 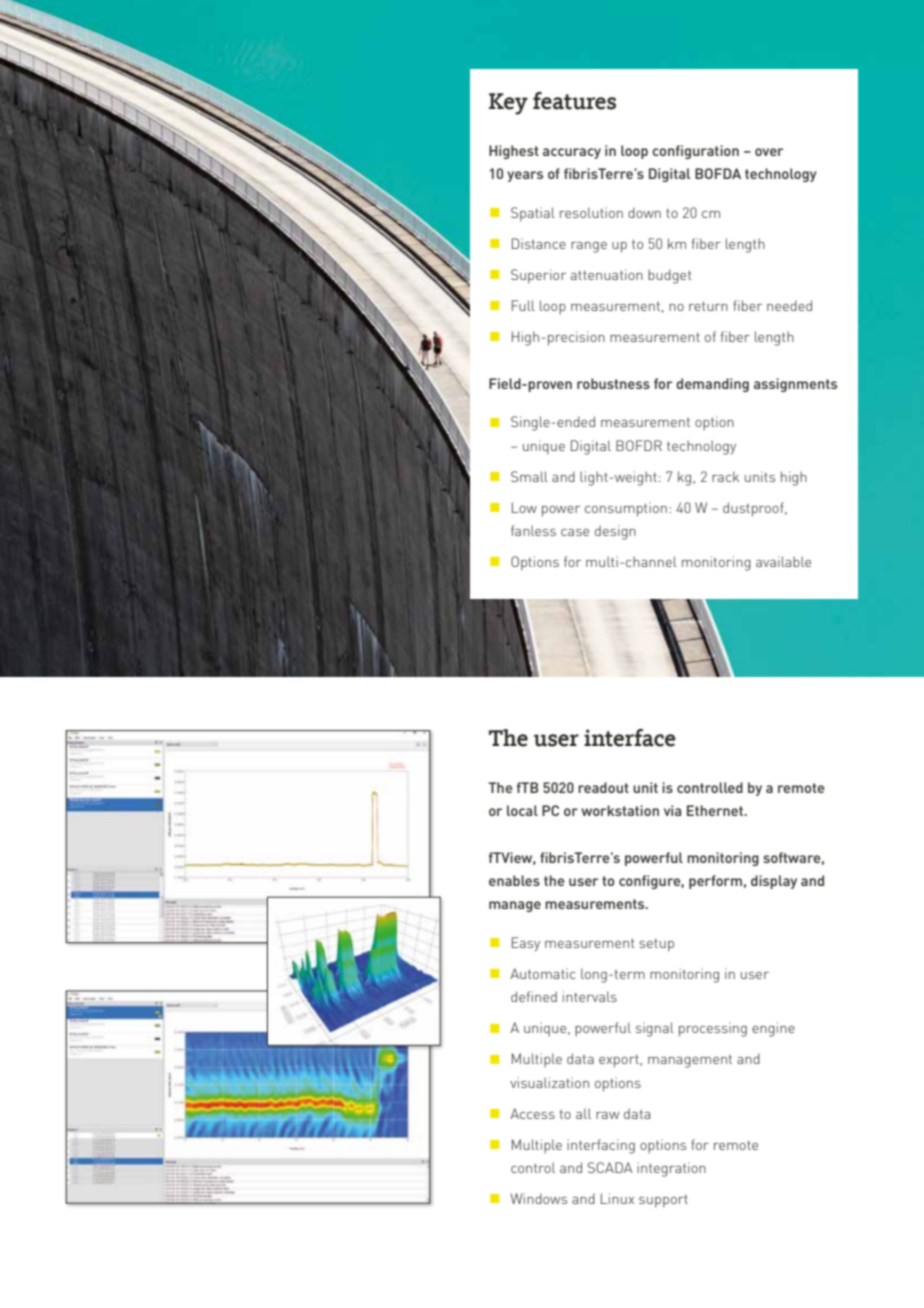 What do you see at coordinates (575, 532) in the document?
I see `case` at bounding box center [575, 532].
